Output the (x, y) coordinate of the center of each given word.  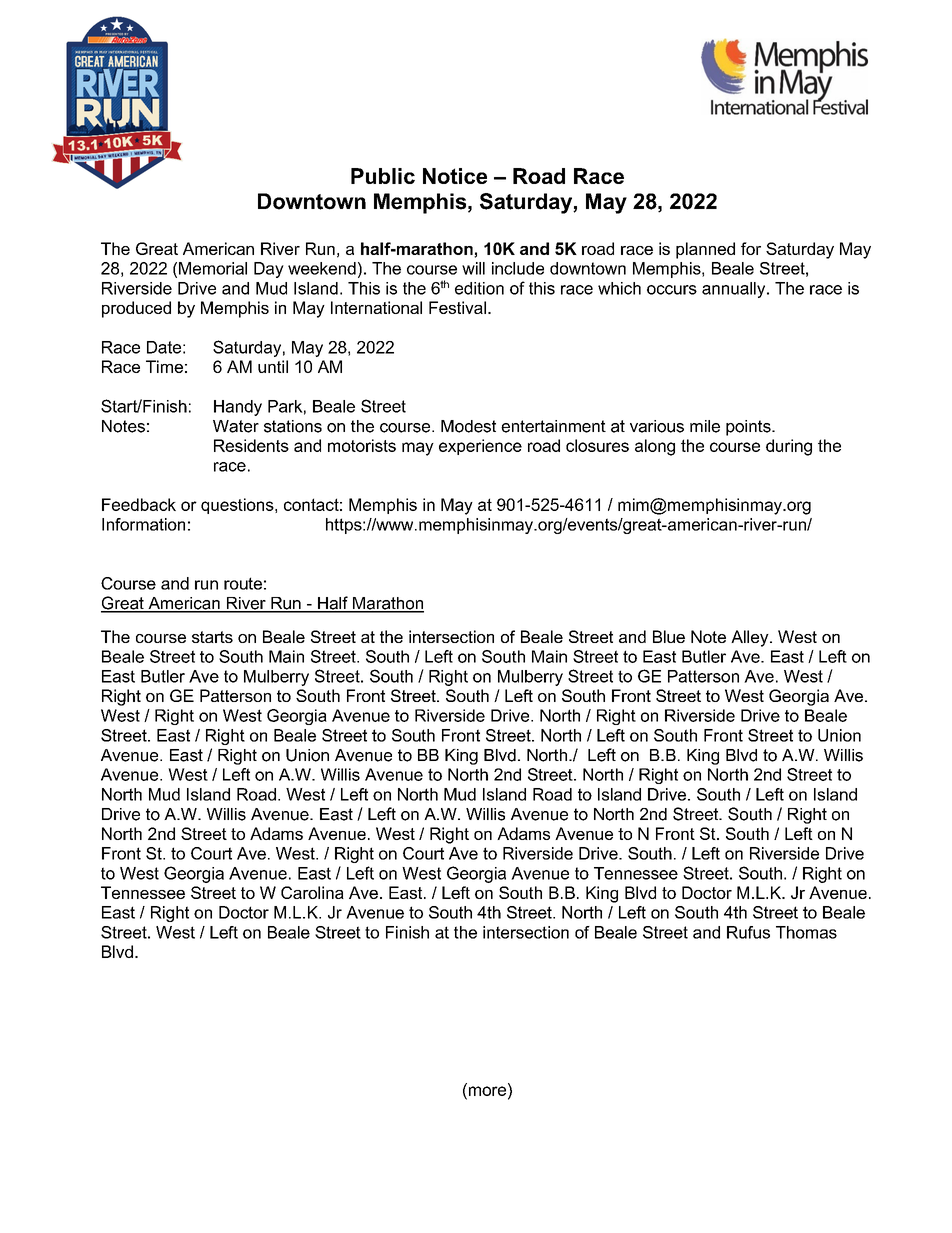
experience (480, 447)
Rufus (748, 932)
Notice (455, 176)
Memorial (213, 268)
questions (238, 506)
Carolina (312, 892)
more (487, 1091)
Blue (669, 636)
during (789, 447)
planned (705, 250)
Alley (751, 638)
